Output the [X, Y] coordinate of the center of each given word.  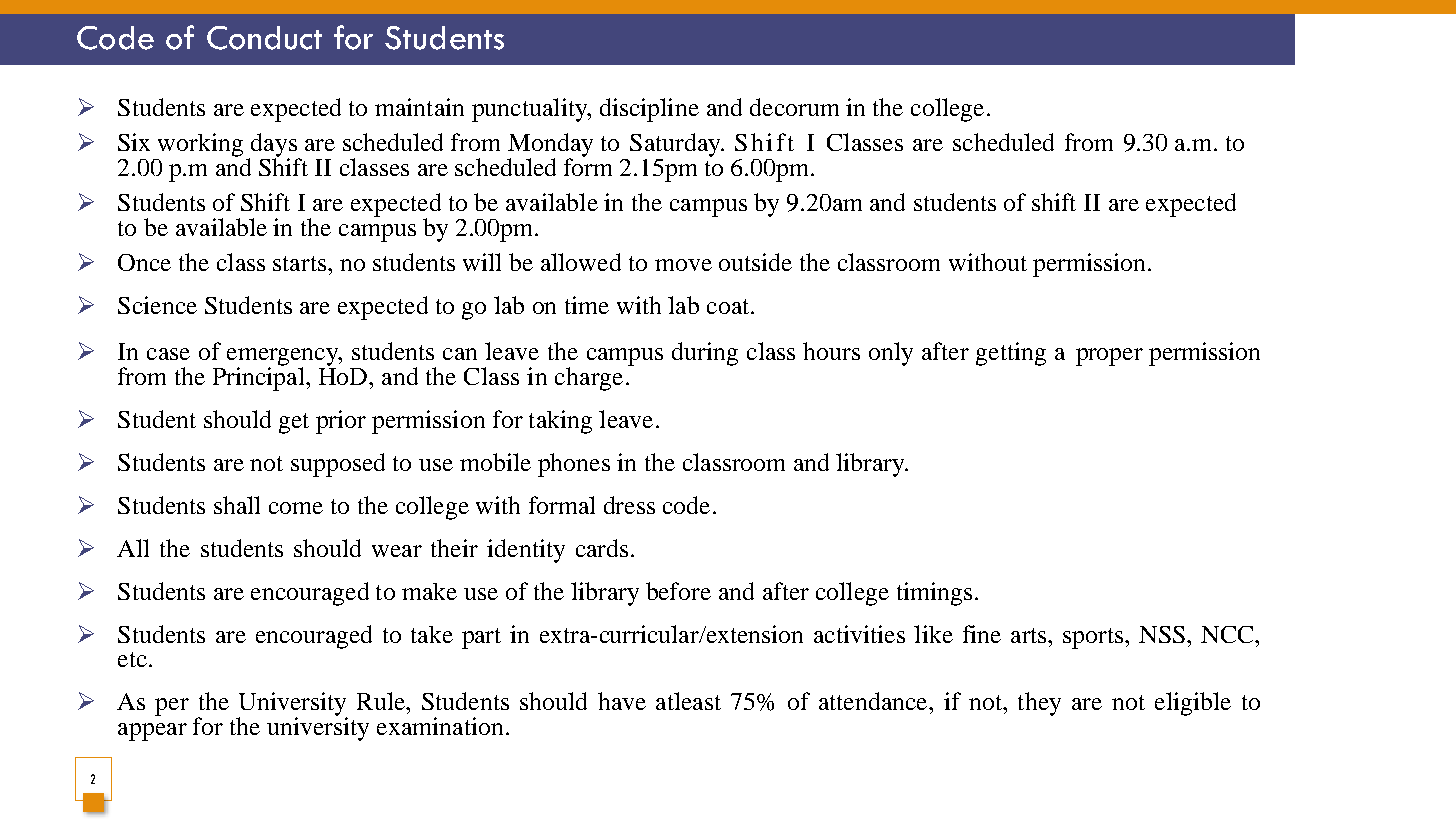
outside [755, 262]
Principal [260, 378]
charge [589, 379]
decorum [794, 107]
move [683, 265]
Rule [382, 701]
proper [1109, 357]
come [296, 508]
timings [934, 594]
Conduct [264, 38]
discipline [649, 110]
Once [144, 262]
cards [602, 548]
